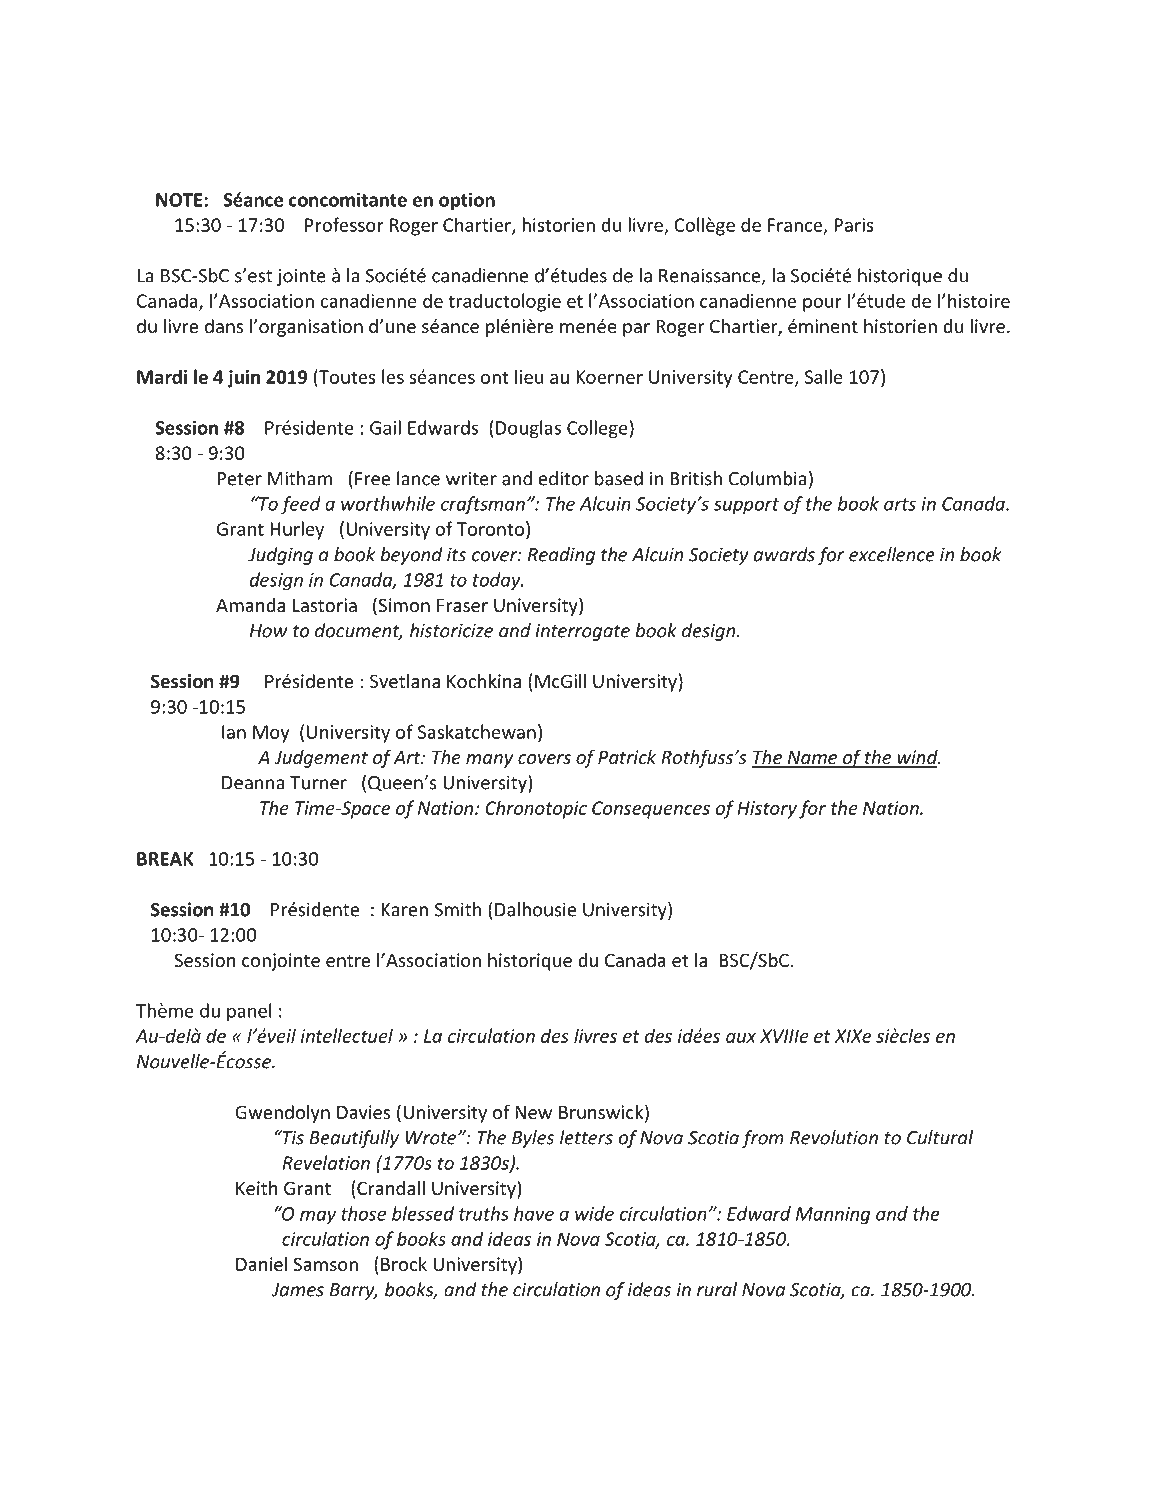 The width and height of the screenshot is (1156, 1495). What do you see at coordinates (261, 1264) in the screenshot?
I see `Daniel` at bounding box center [261, 1264].
